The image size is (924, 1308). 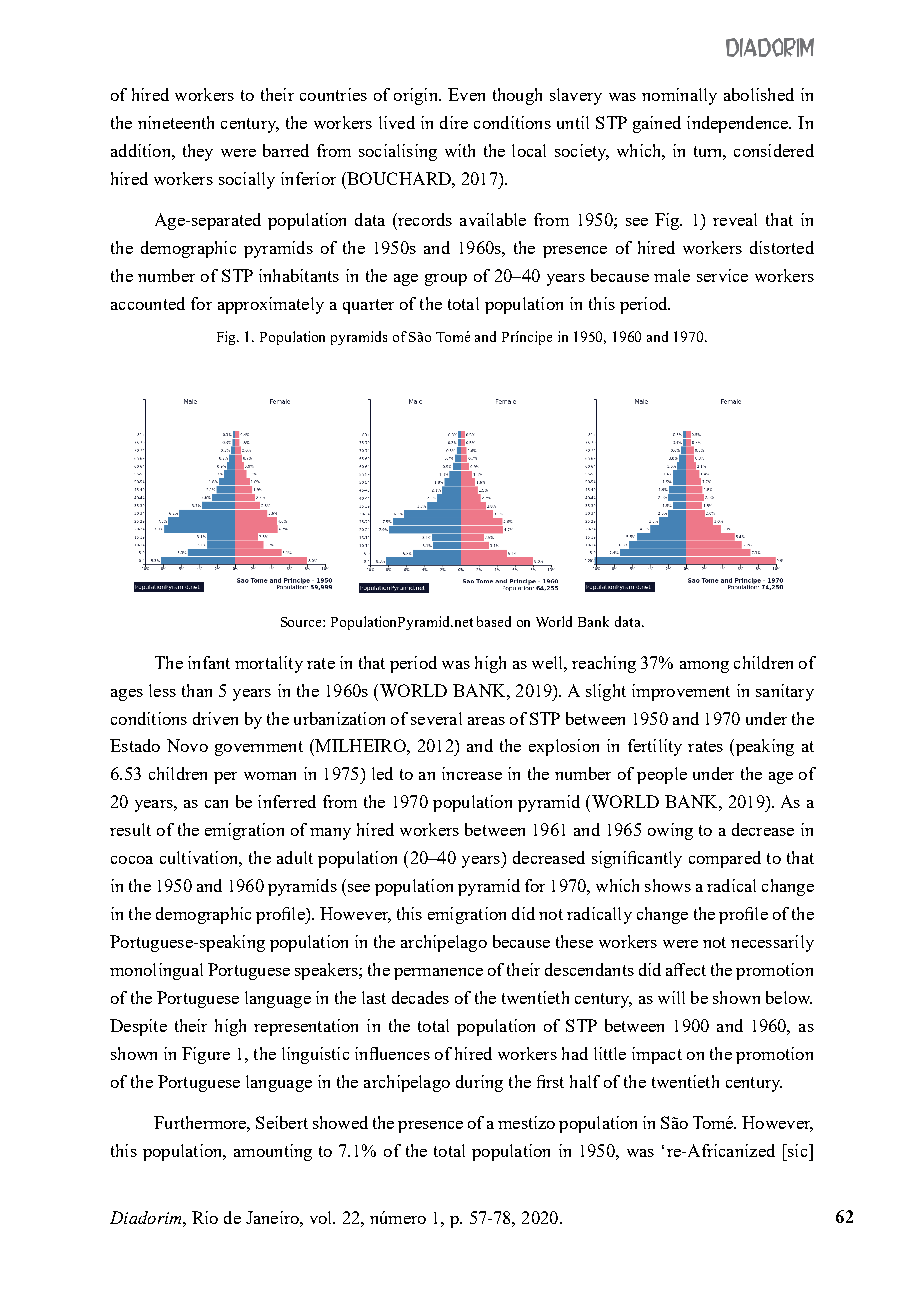 What do you see at coordinates (156, 971) in the screenshot?
I see `monolingual` at bounding box center [156, 971].
